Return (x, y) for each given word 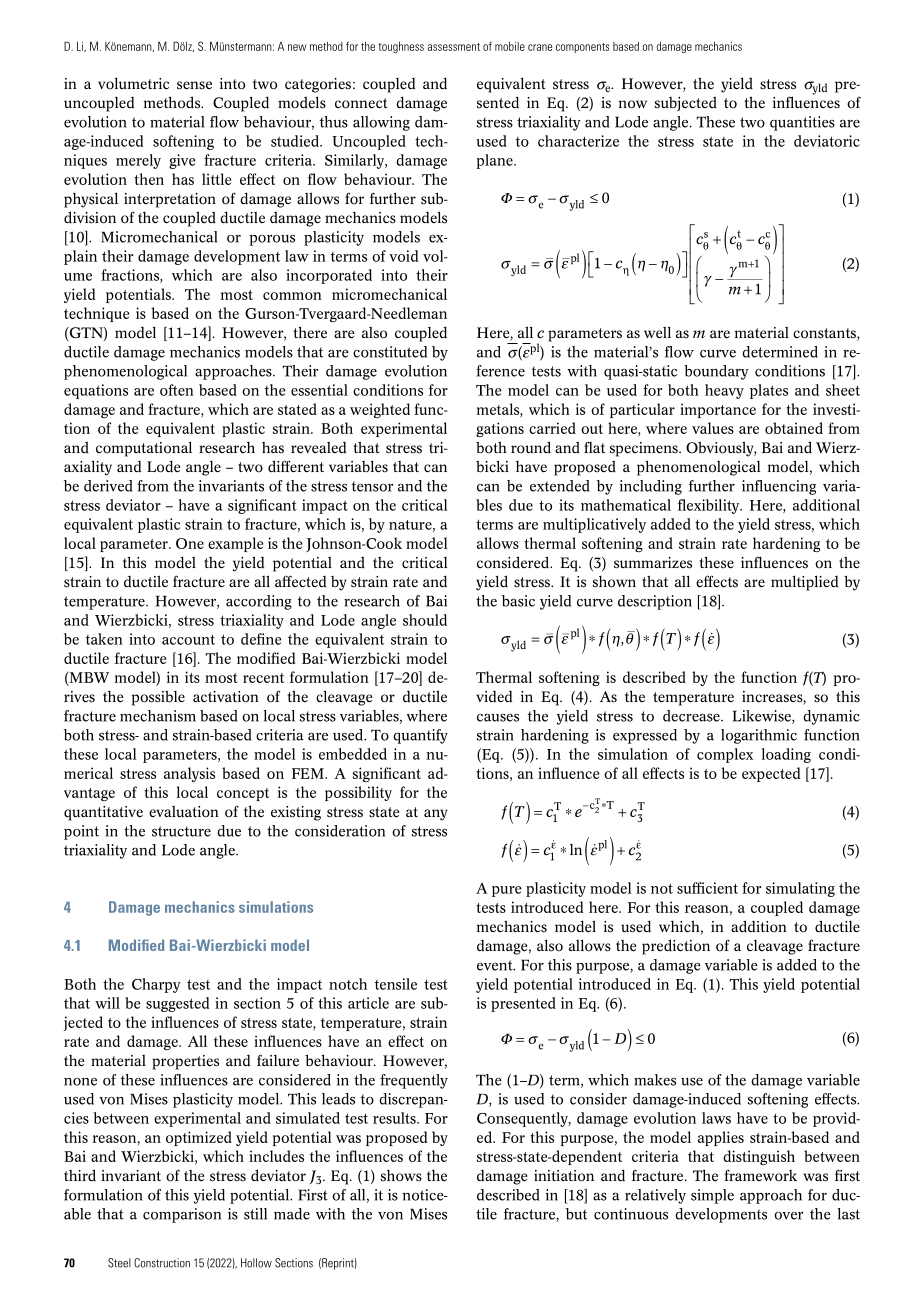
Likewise (763, 717)
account (188, 639)
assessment (454, 47)
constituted (390, 352)
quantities (802, 123)
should (425, 620)
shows (401, 1176)
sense (194, 85)
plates (769, 391)
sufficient (707, 888)
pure (507, 891)
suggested (177, 1004)
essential (319, 390)
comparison (182, 1215)
